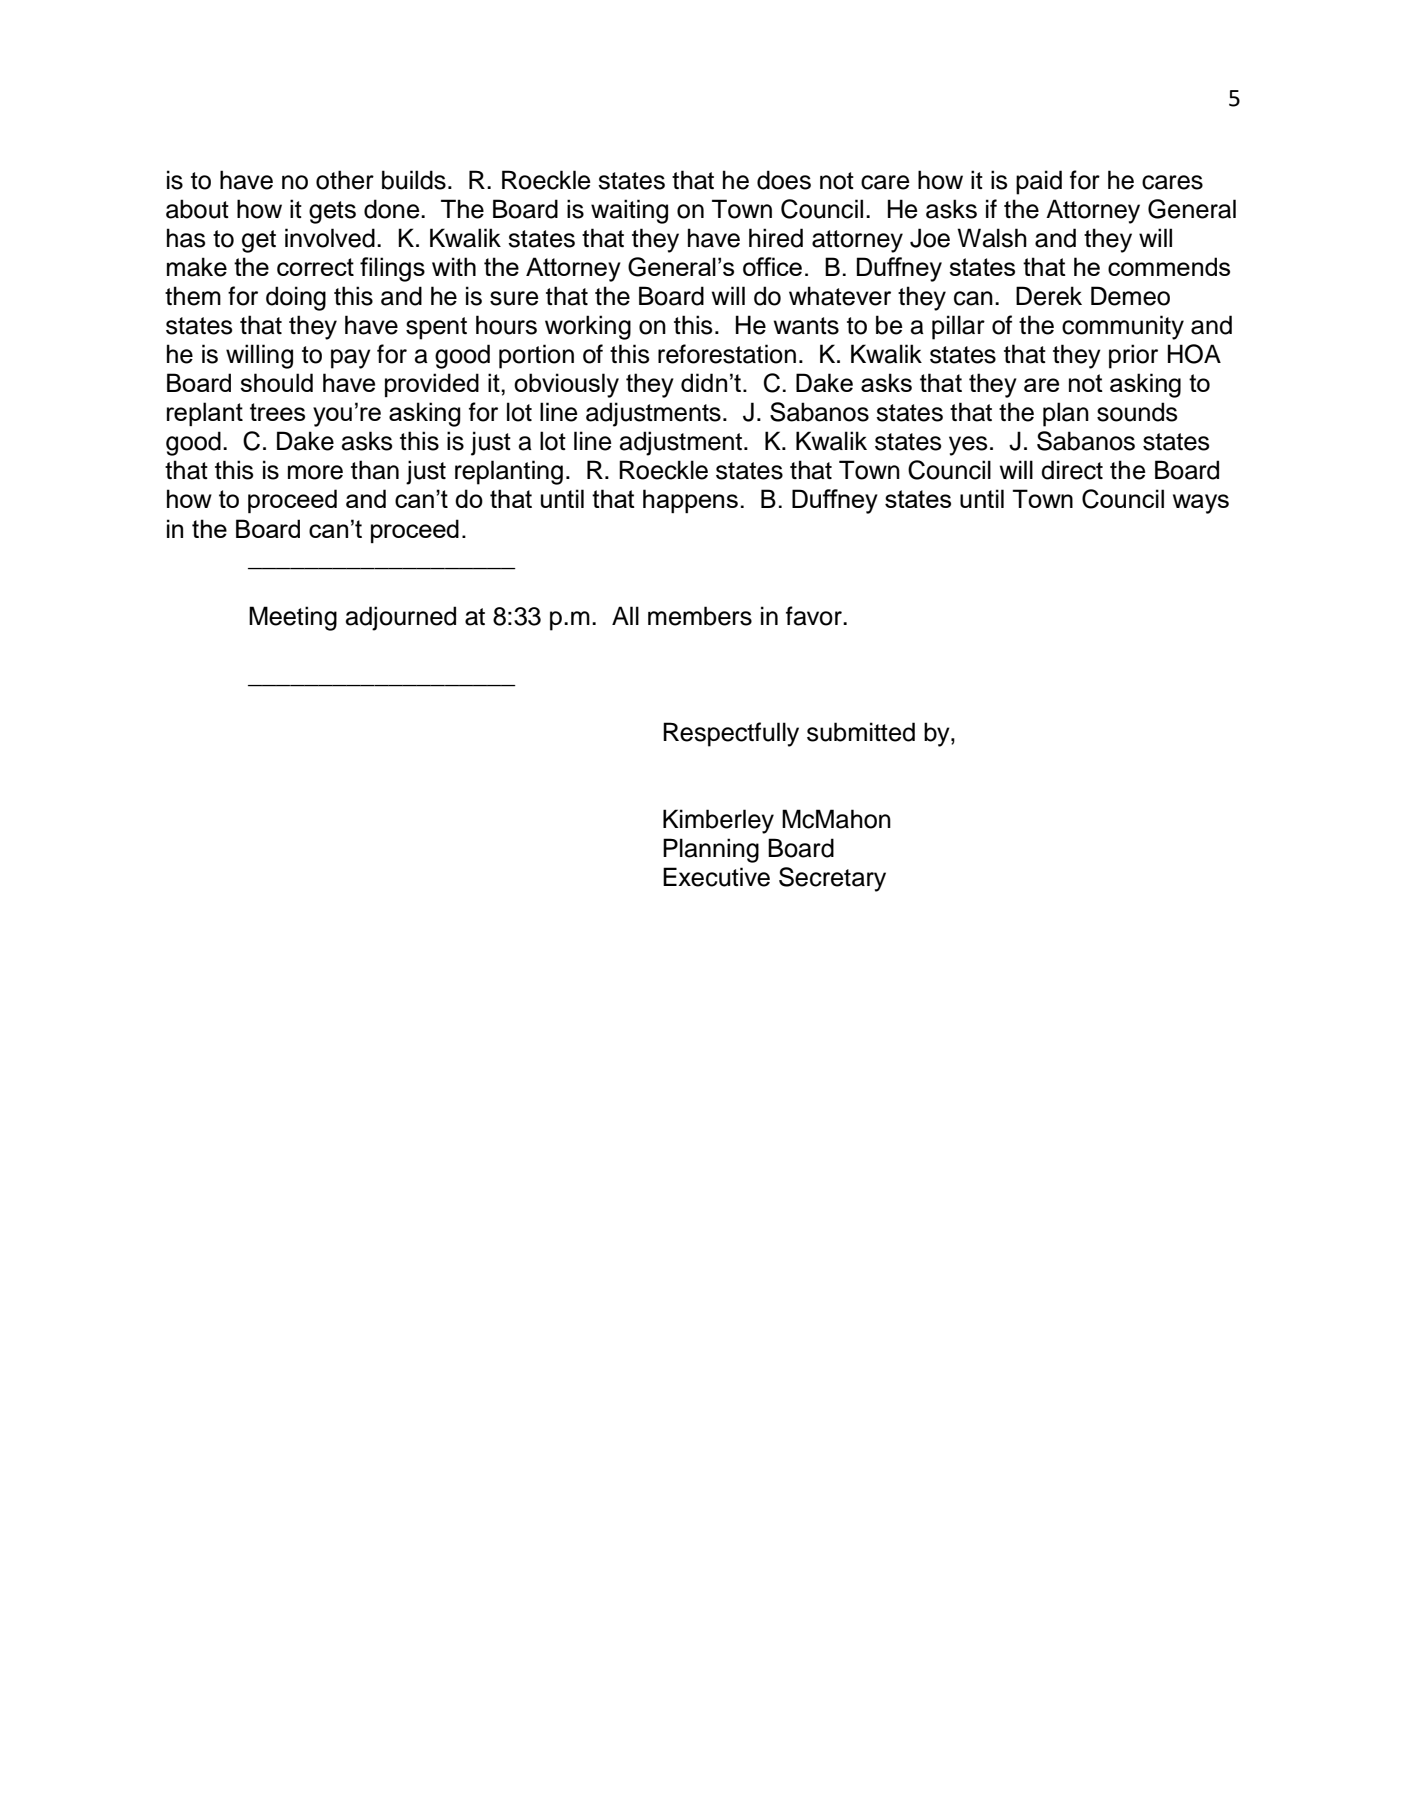 This screenshot has width=1406, height=1819. What do you see at coordinates (566, 385) in the screenshot?
I see `obviously` at bounding box center [566, 385].
